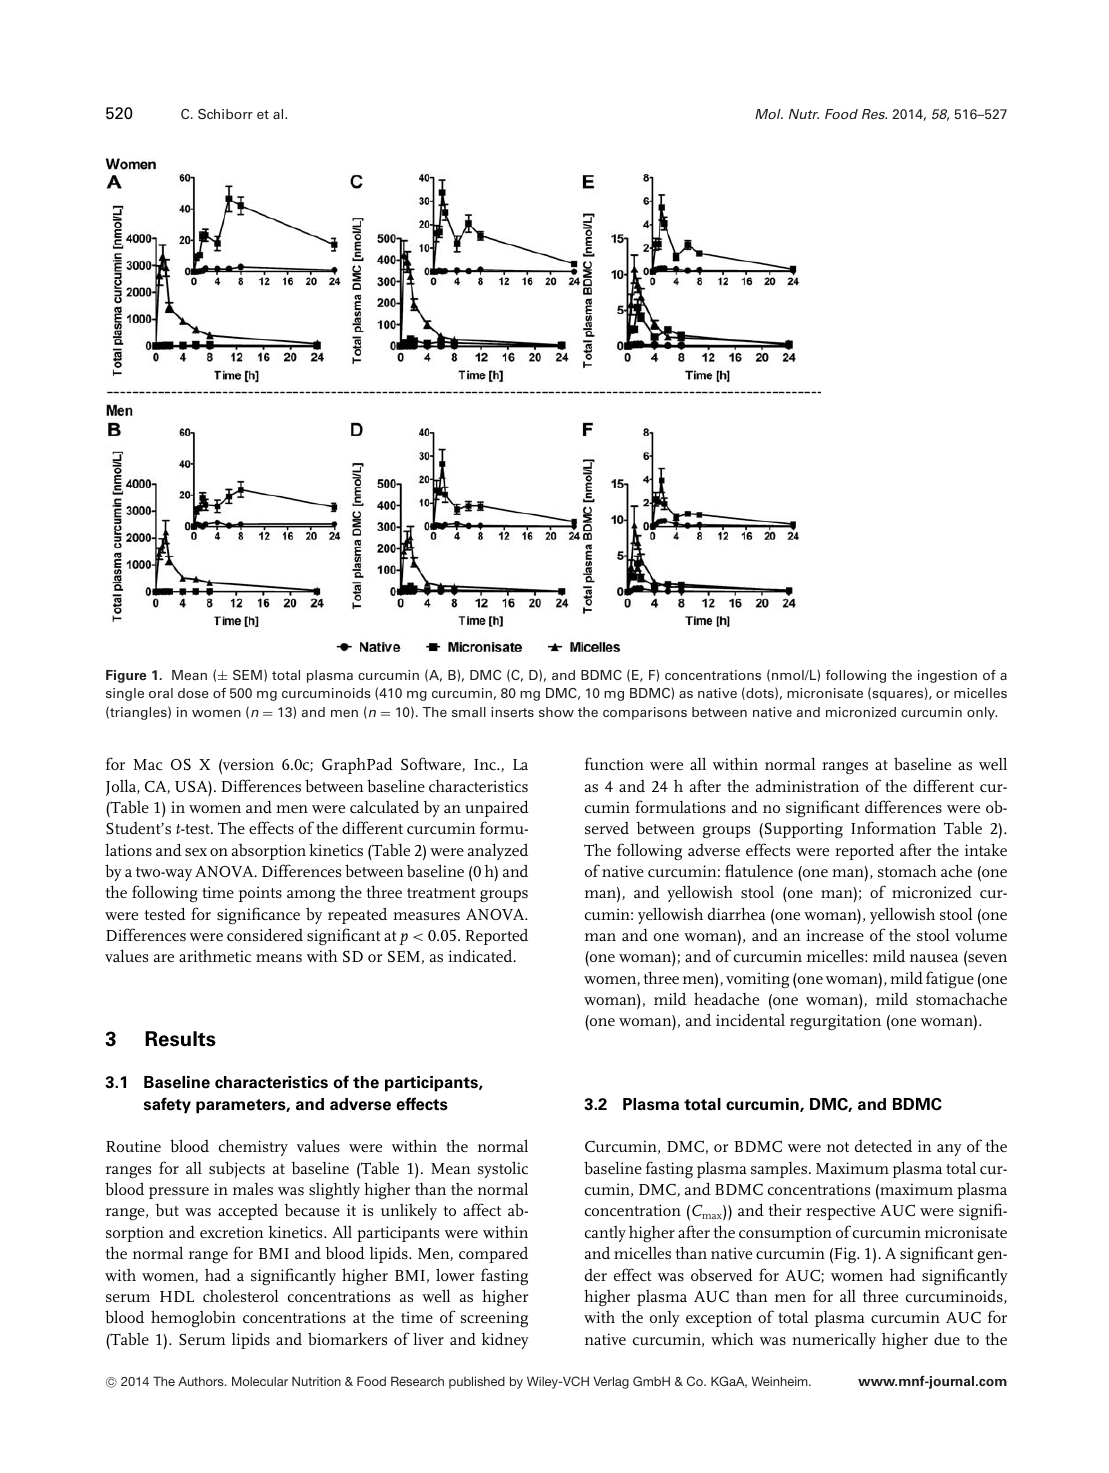 Image resolution: width=1109 pixels, height=1473 pixels. I want to click on ingestion, so click(947, 676).
